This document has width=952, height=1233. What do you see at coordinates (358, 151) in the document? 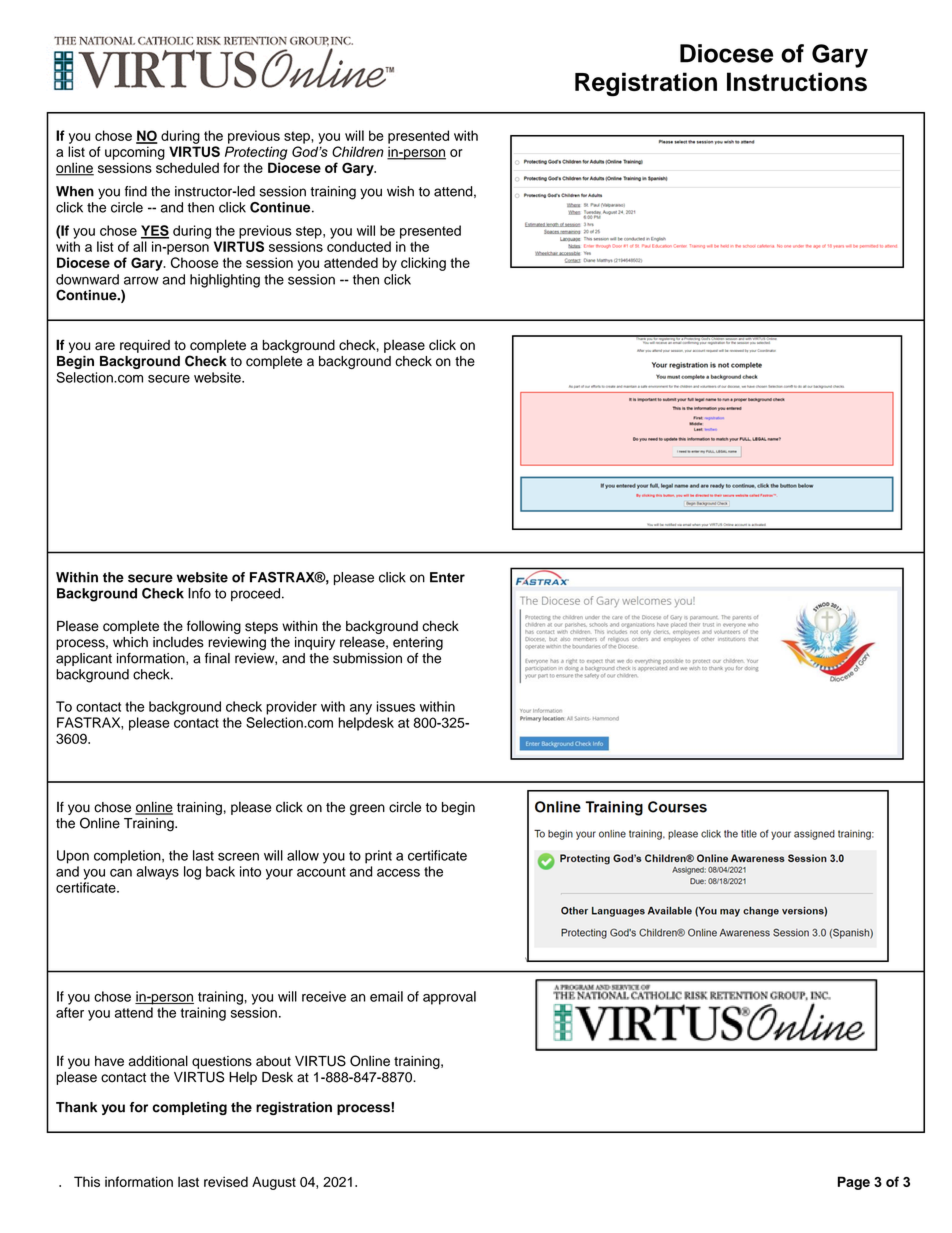
I see `Children` at bounding box center [358, 151].
